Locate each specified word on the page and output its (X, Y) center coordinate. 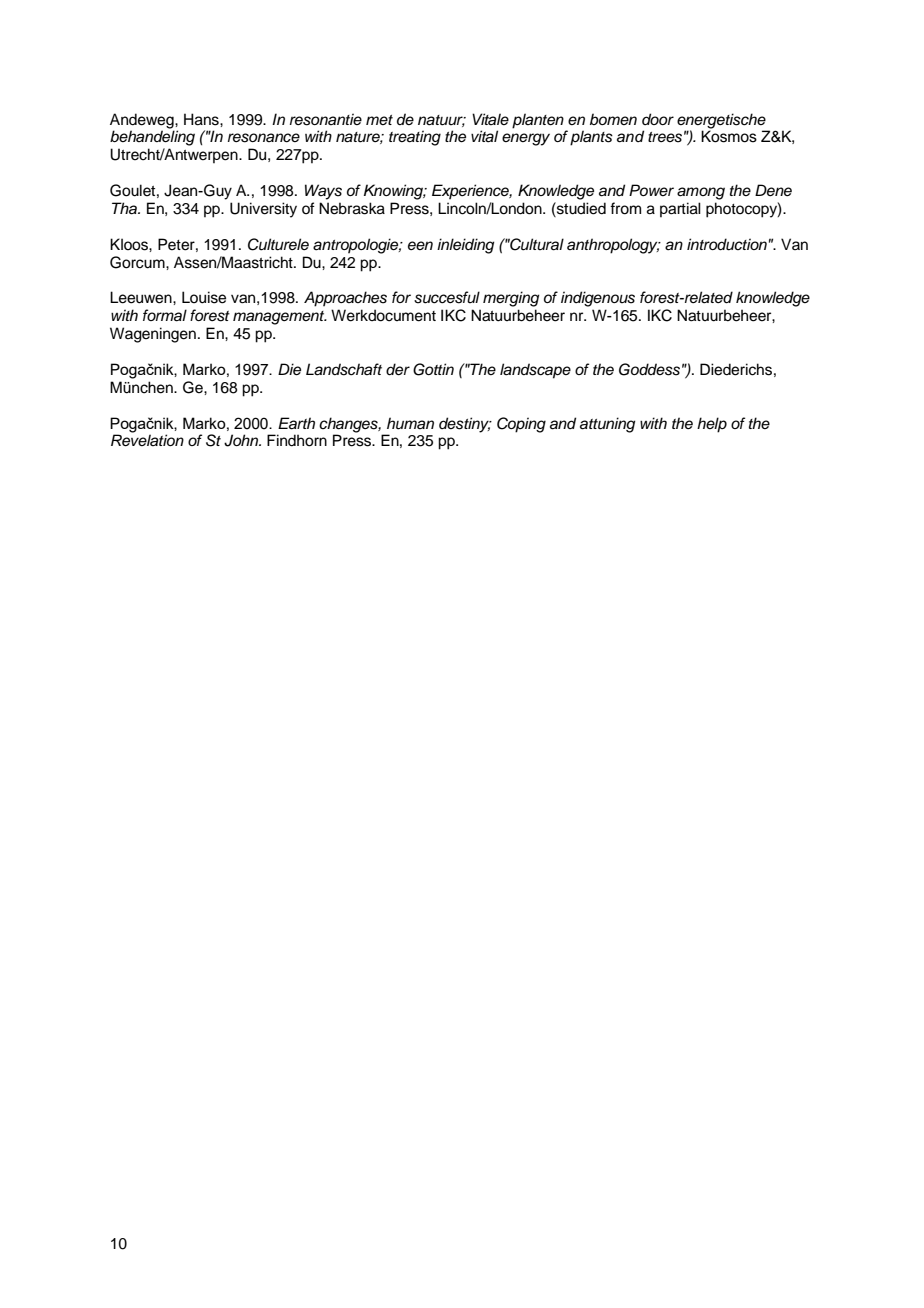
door (658, 119)
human (410, 423)
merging (511, 299)
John (242, 440)
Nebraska (352, 208)
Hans (202, 119)
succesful (447, 297)
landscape (535, 371)
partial (680, 209)
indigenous (598, 299)
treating (415, 138)
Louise (204, 297)
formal (165, 315)
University (263, 210)
